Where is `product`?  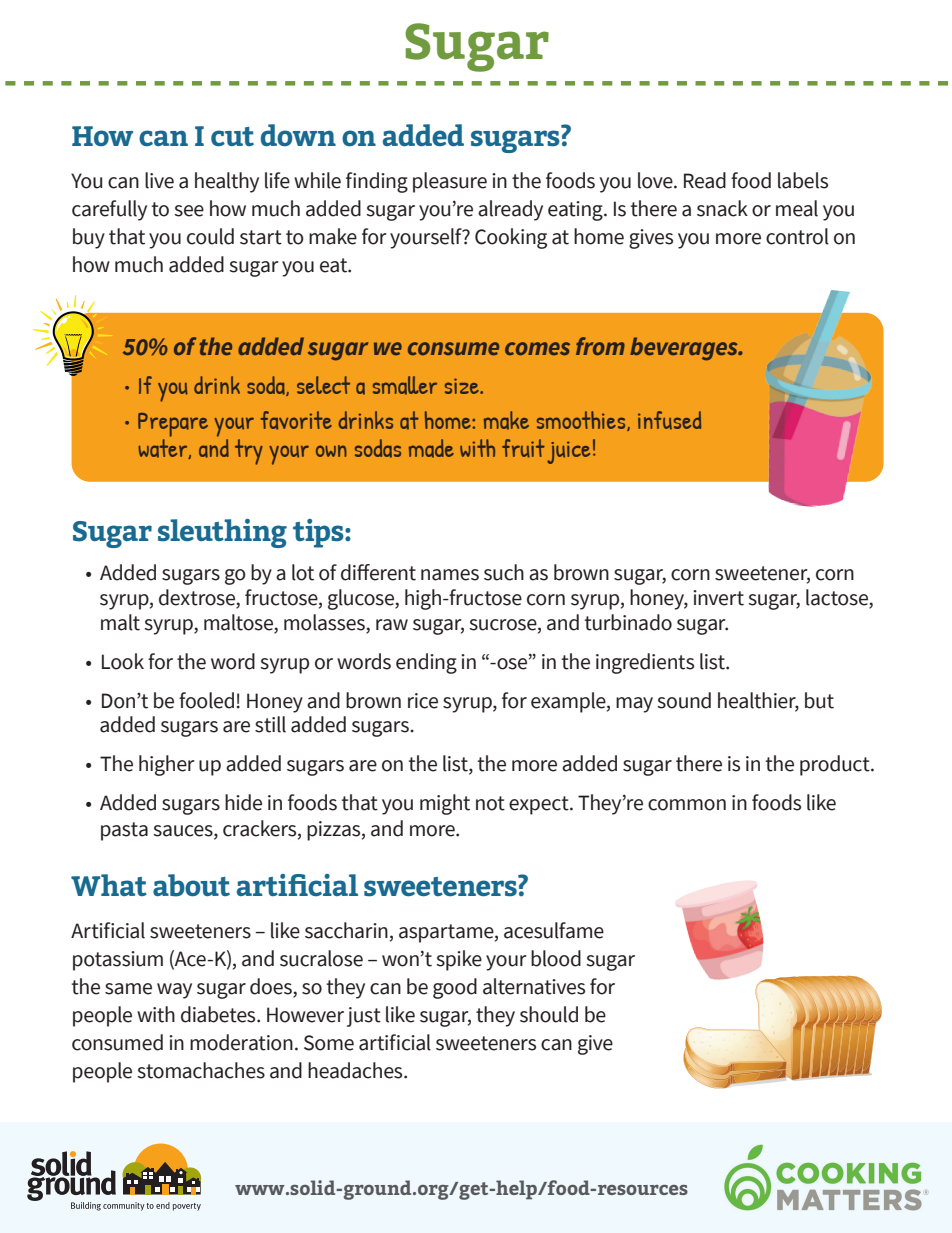
product is located at coordinates (836, 765).
